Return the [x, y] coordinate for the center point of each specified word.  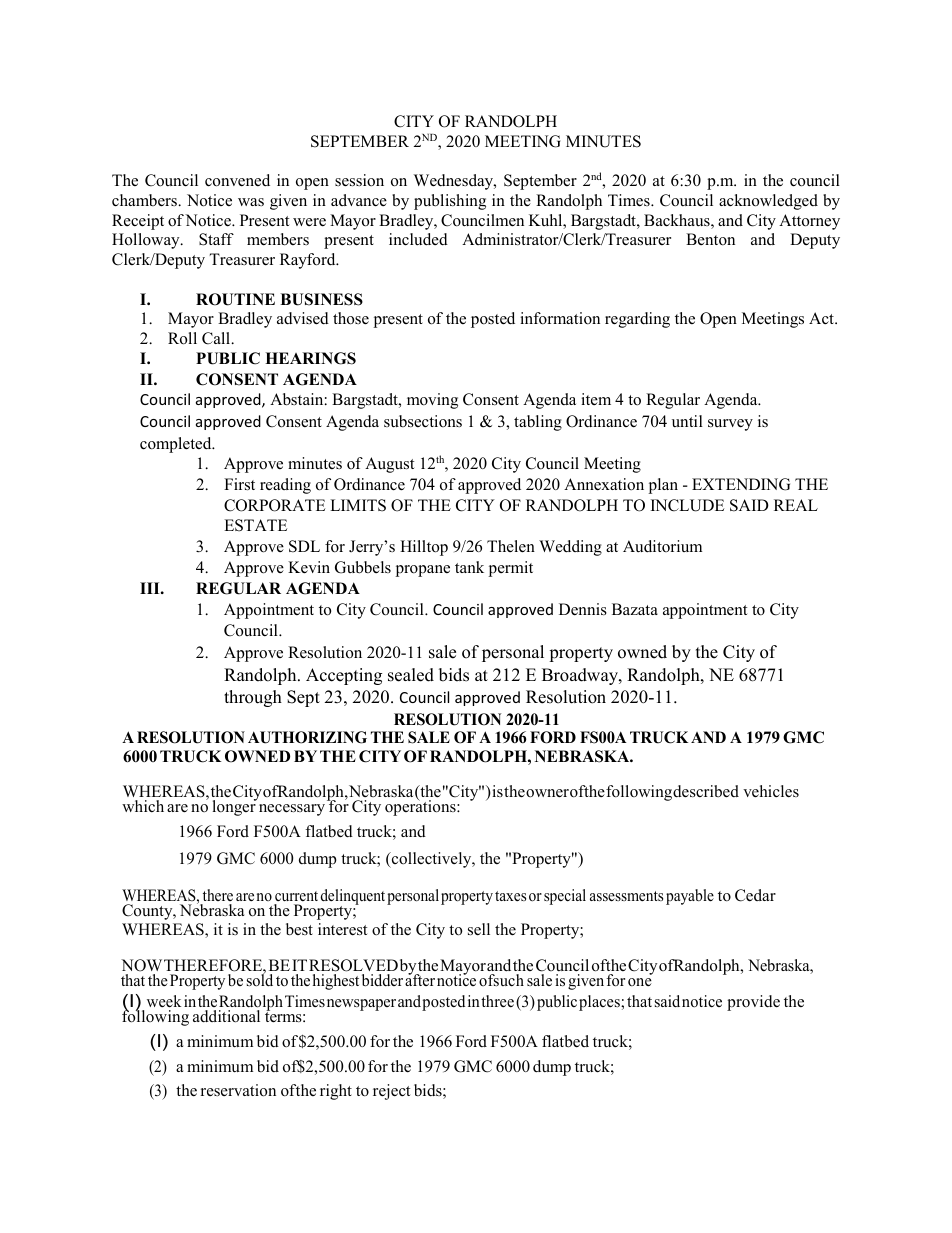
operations [421, 807]
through [253, 698]
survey [730, 425]
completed [177, 445]
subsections [423, 421]
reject [391, 1092]
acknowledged [768, 202]
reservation [238, 1090]
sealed [411, 675]
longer [235, 807]
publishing [450, 202]
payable [690, 897]
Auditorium [662, 546]
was [251, 202]
